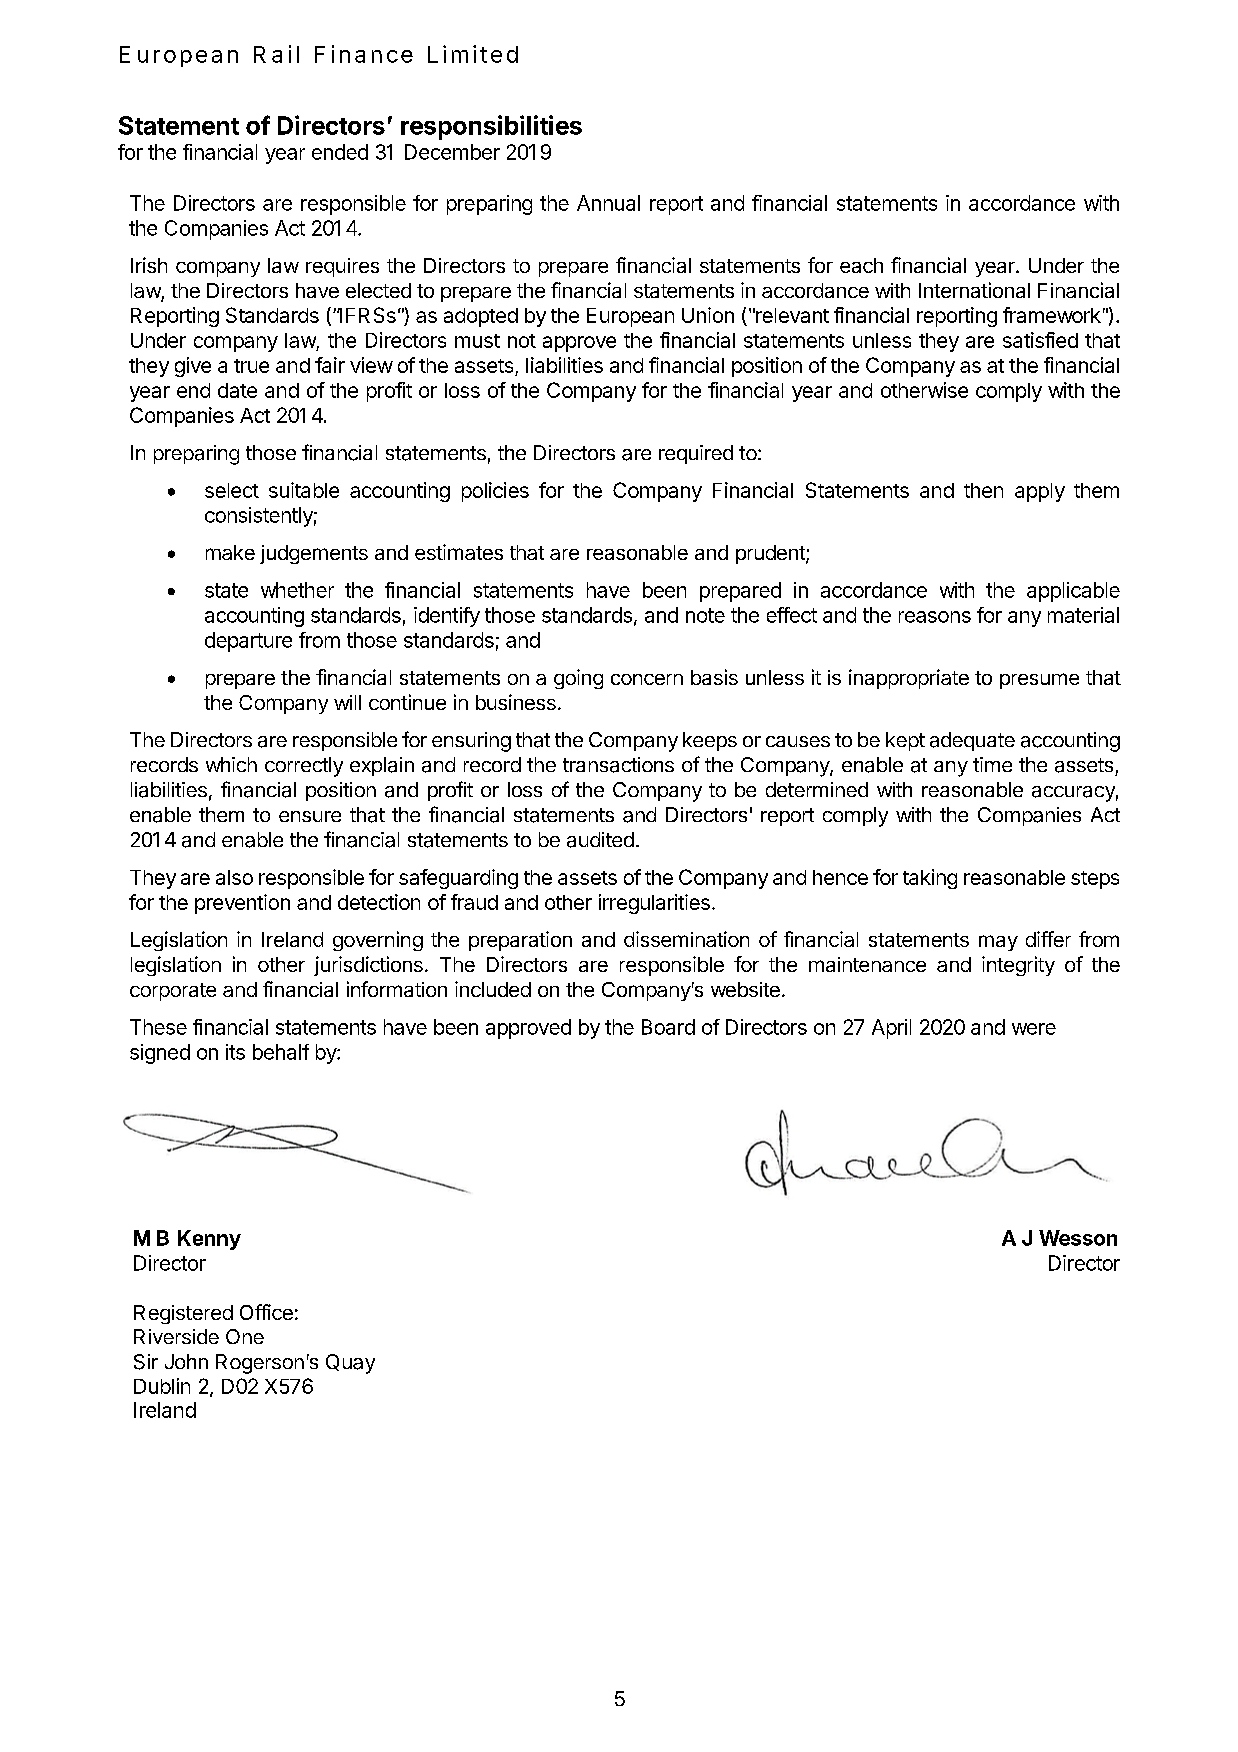  I want to click on dissemination, so click(686, 939).
